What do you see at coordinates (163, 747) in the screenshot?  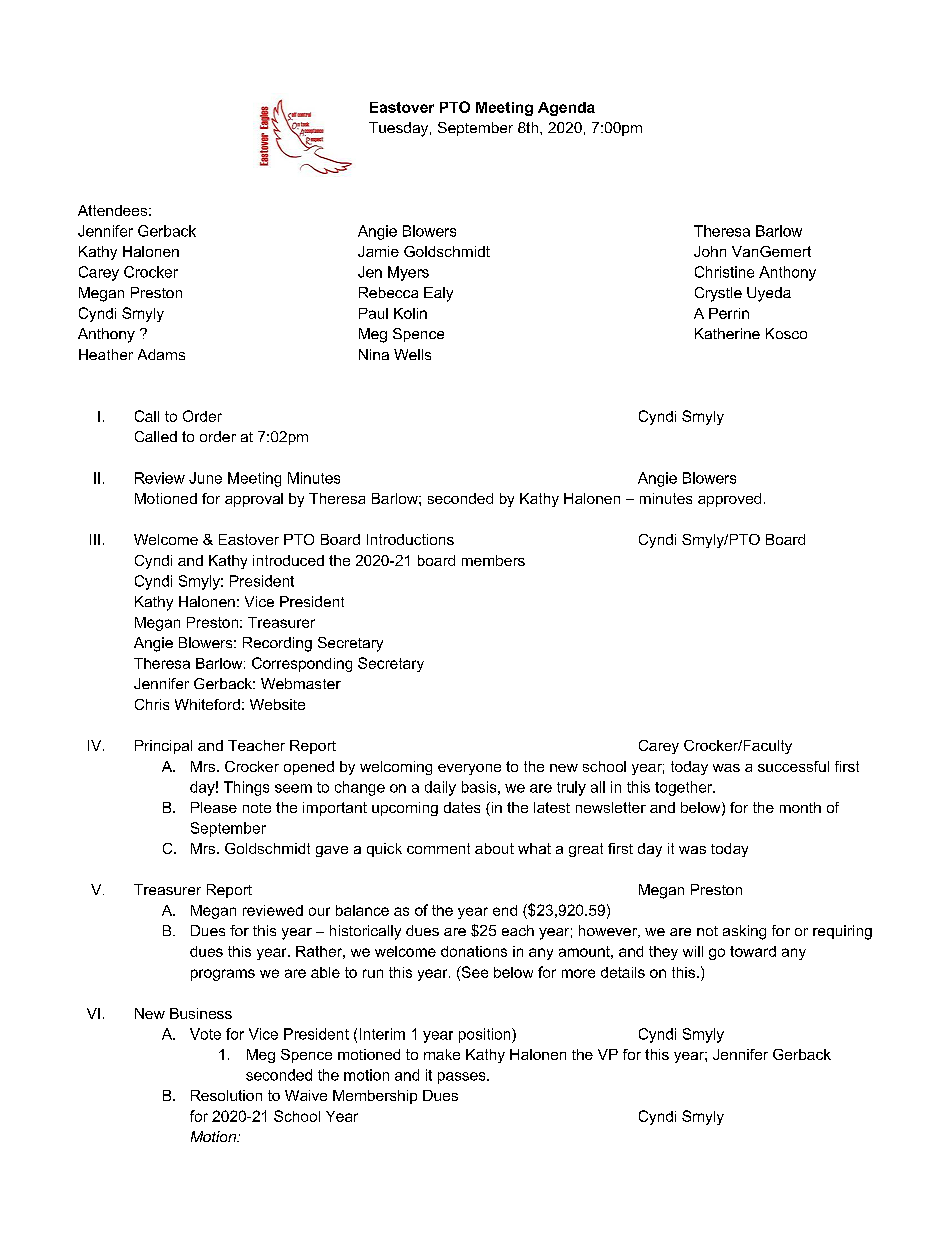 I see `Principal` at bounding box center [163, 747].
